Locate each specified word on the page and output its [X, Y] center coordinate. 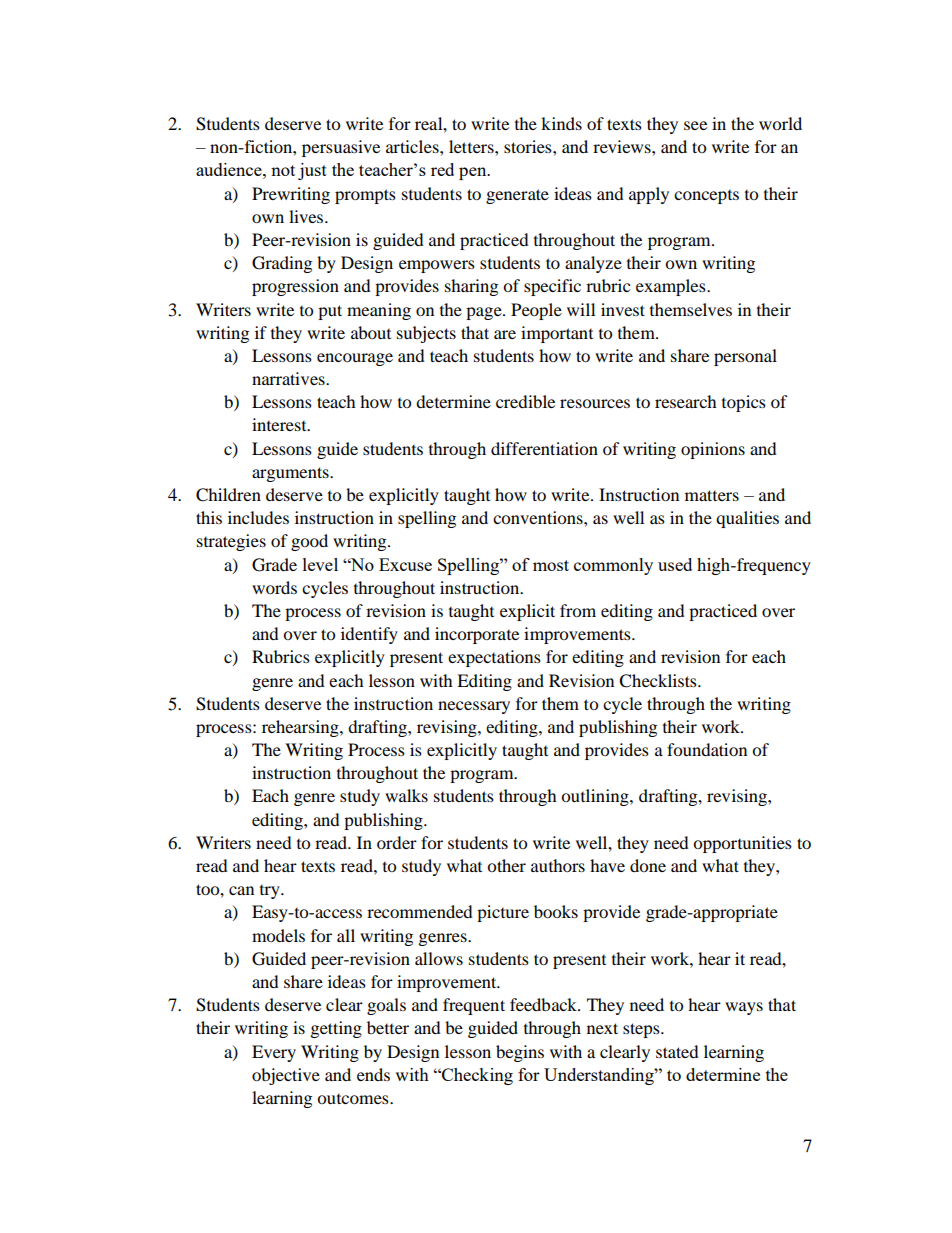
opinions [713, 450]
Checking [476, 1076]
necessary [474, 707]
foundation [707, 749]
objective [286, 1076]
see [695, 125]
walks [406, 795]
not [283, 170]
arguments [291, 474]
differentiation [544, 448]
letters [472, 146]
